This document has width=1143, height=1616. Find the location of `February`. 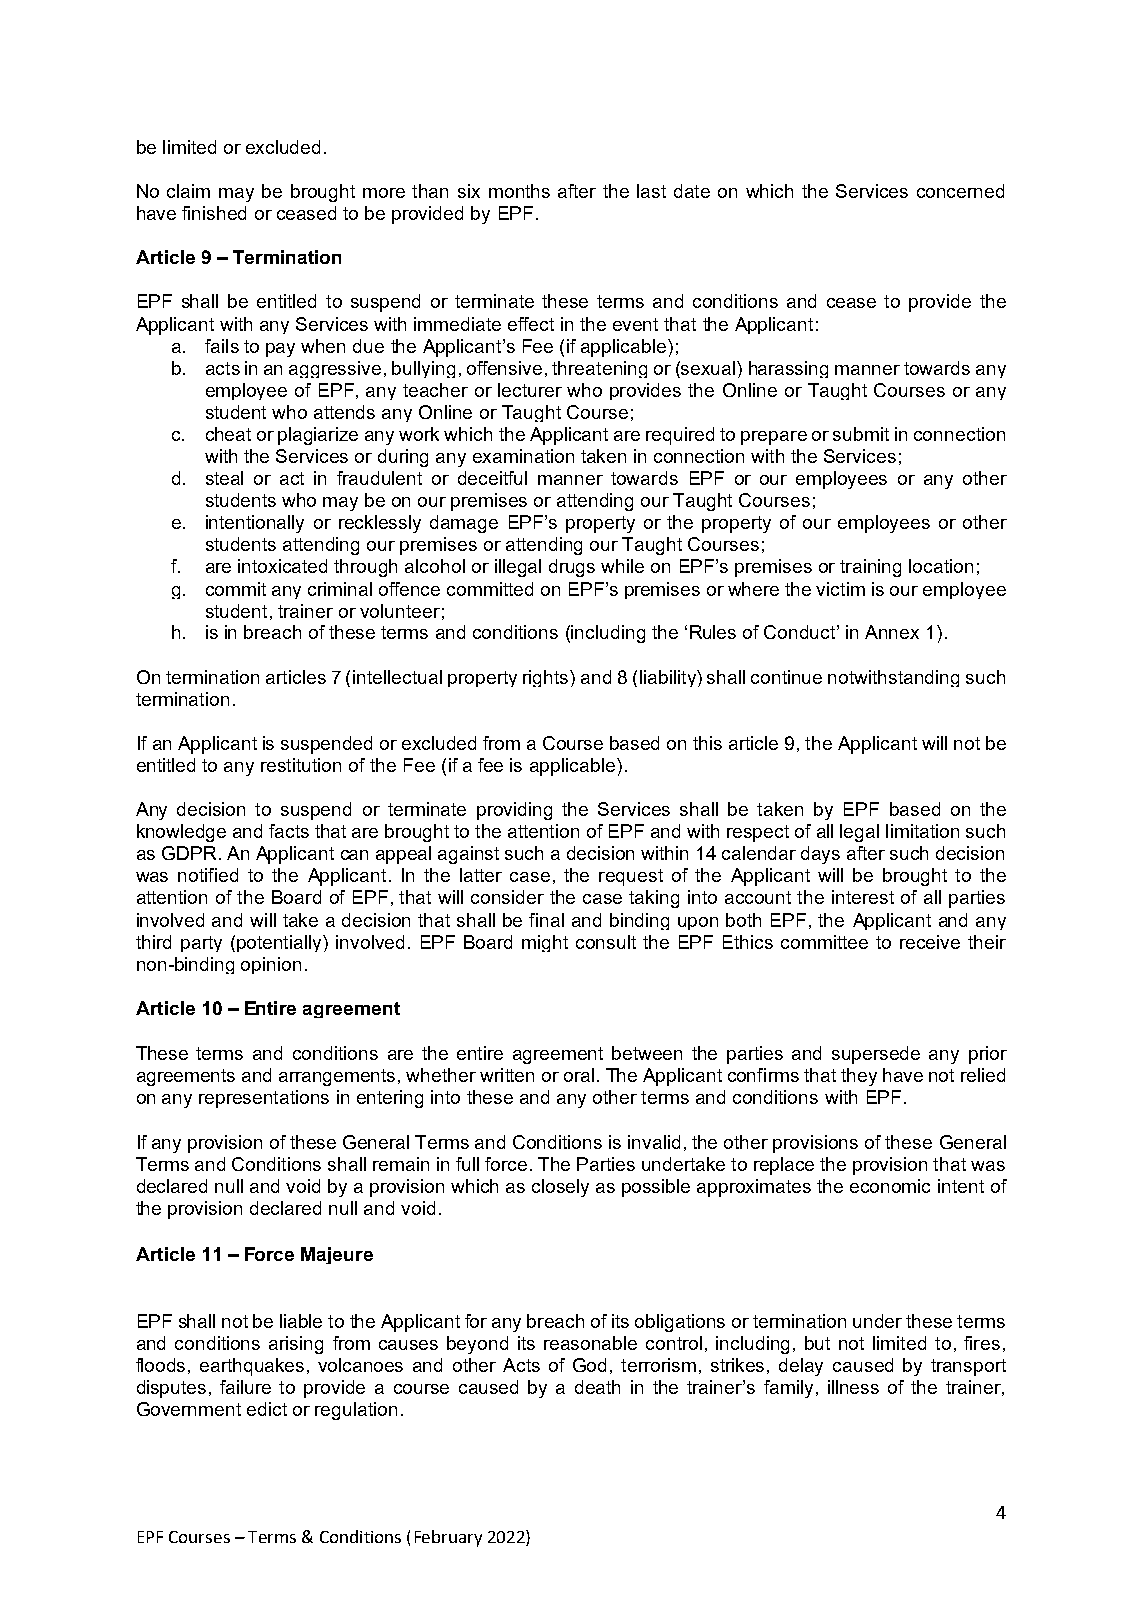

February is located at coordinates (448, 1538).
